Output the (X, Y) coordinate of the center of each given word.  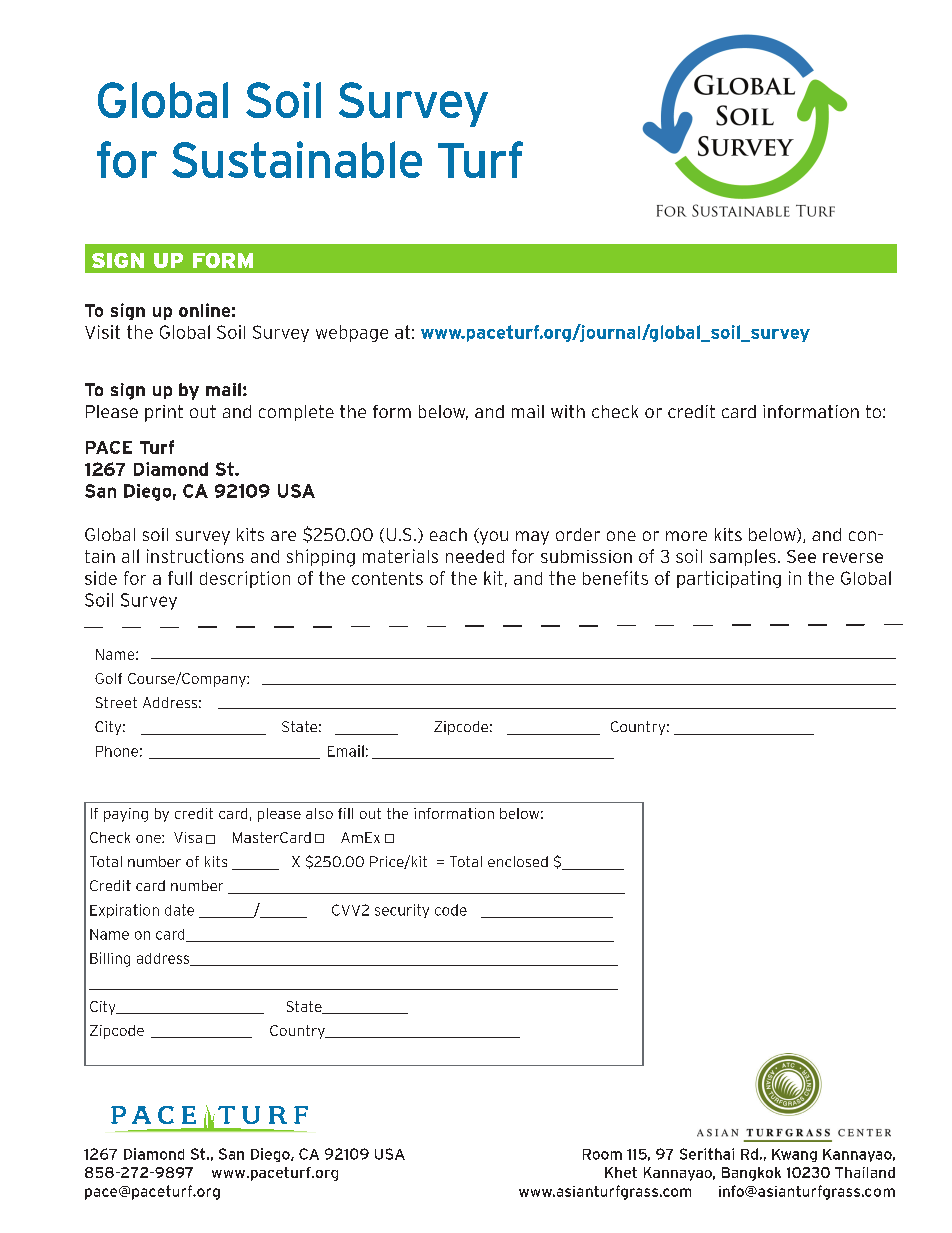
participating (729, 579)
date (179, 910)
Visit (102, 332)
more (686, 536)
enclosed (518, 861)
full (180, 578)
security (402, 911)
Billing (110, 959)
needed (475, 556)
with (568, 411)
